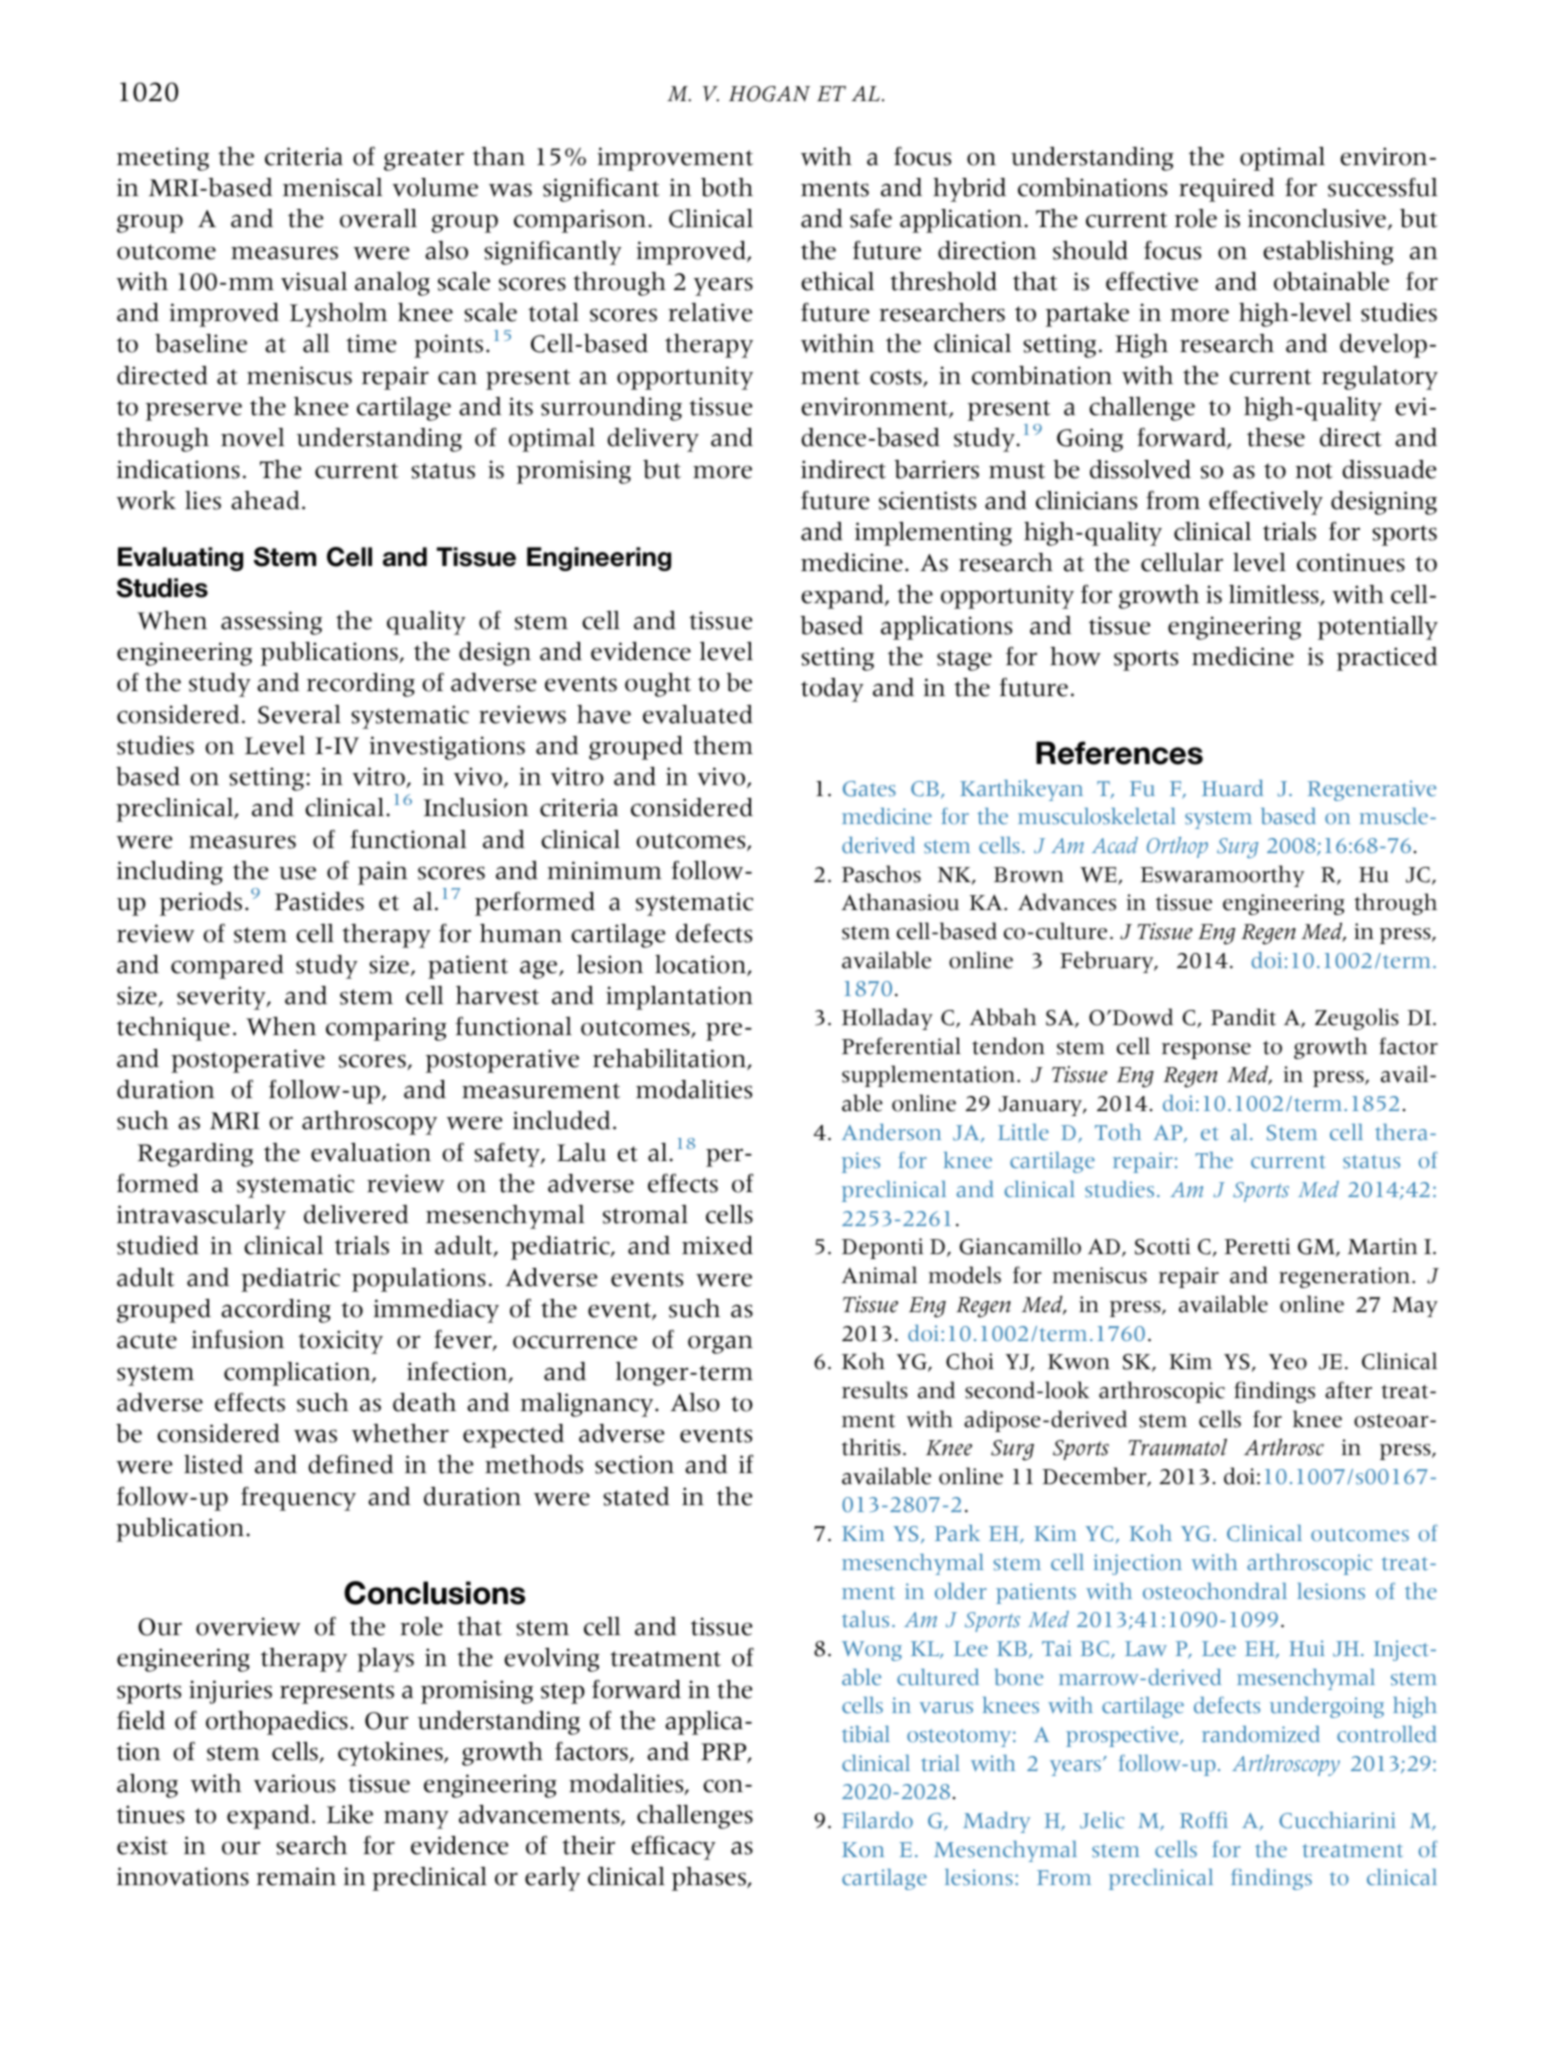 The width and height of the screenshot is (1554, 2049). What do you see at coordinates (1257, 1246) in the screenshot?
I see `Peretti` at bounding box center [1257, 1246].
